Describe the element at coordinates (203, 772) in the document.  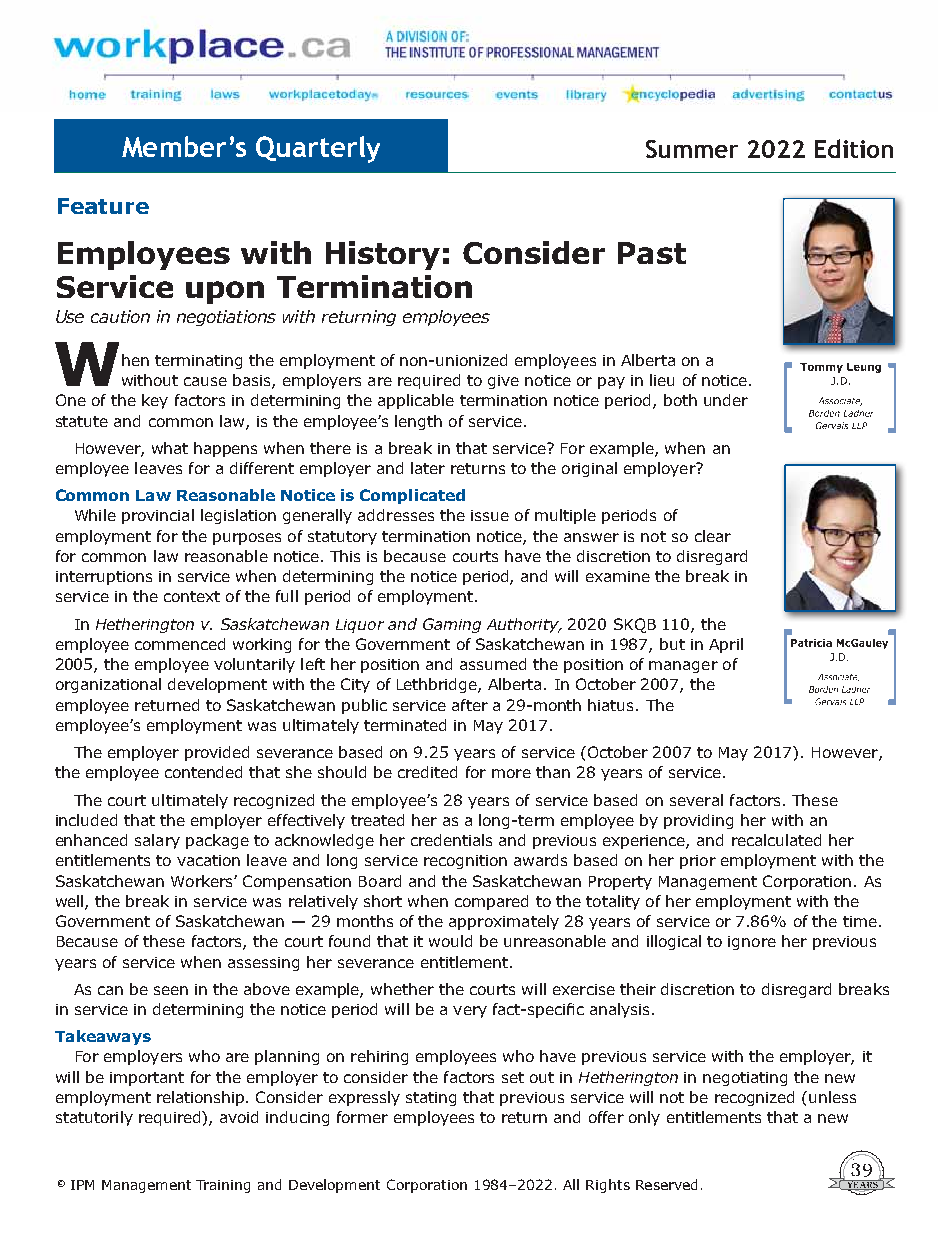
I see `contended` at that location.
